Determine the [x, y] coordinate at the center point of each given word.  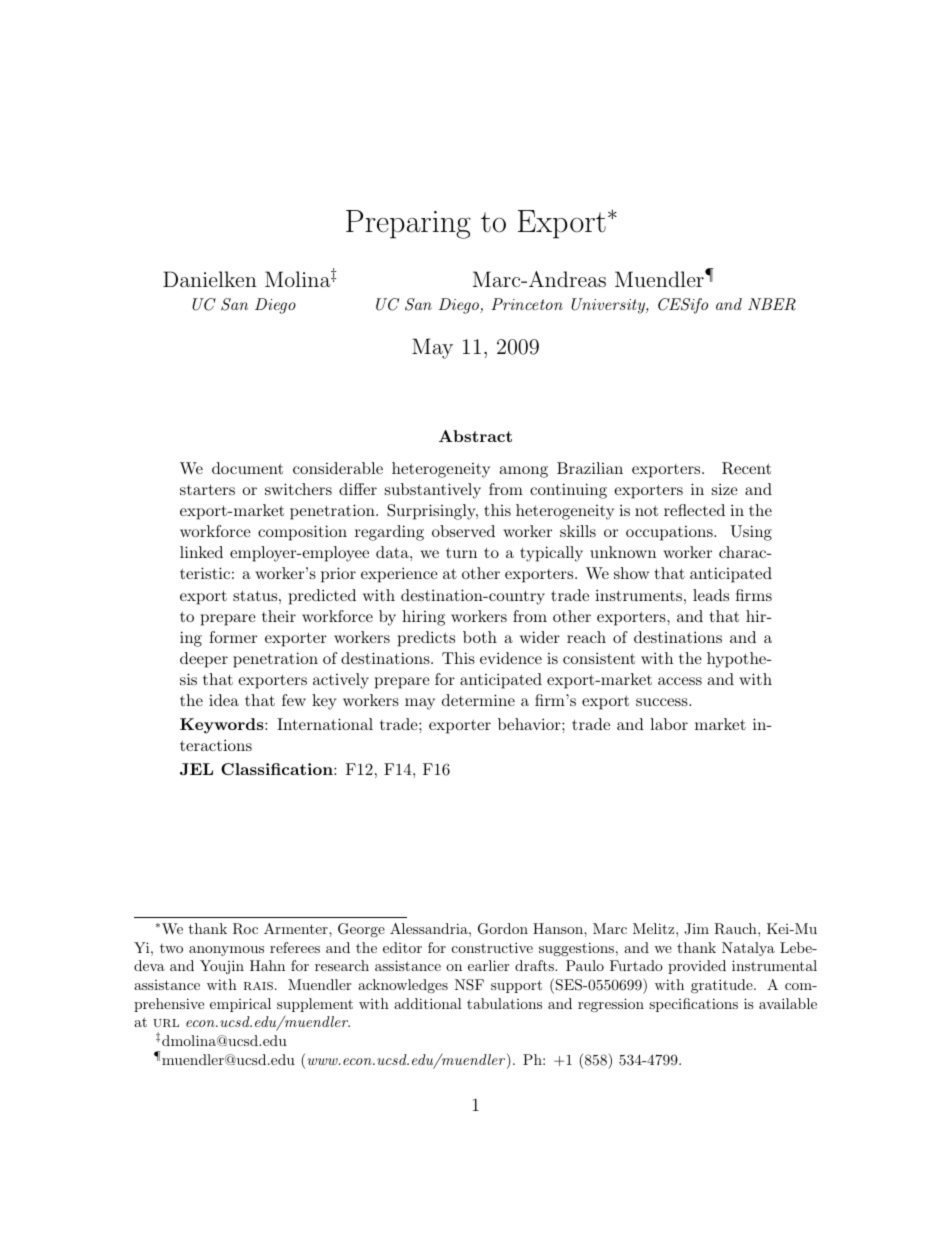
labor [669, 724]
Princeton [527, 304]
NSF [469, 985]
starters [207, 489]
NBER [772, 304]
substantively [433, 491]
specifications [693, 1005]
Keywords [223, 726]
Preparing [408, 224]
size [725, 489]
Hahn [267, 965]
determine [478, 700]
